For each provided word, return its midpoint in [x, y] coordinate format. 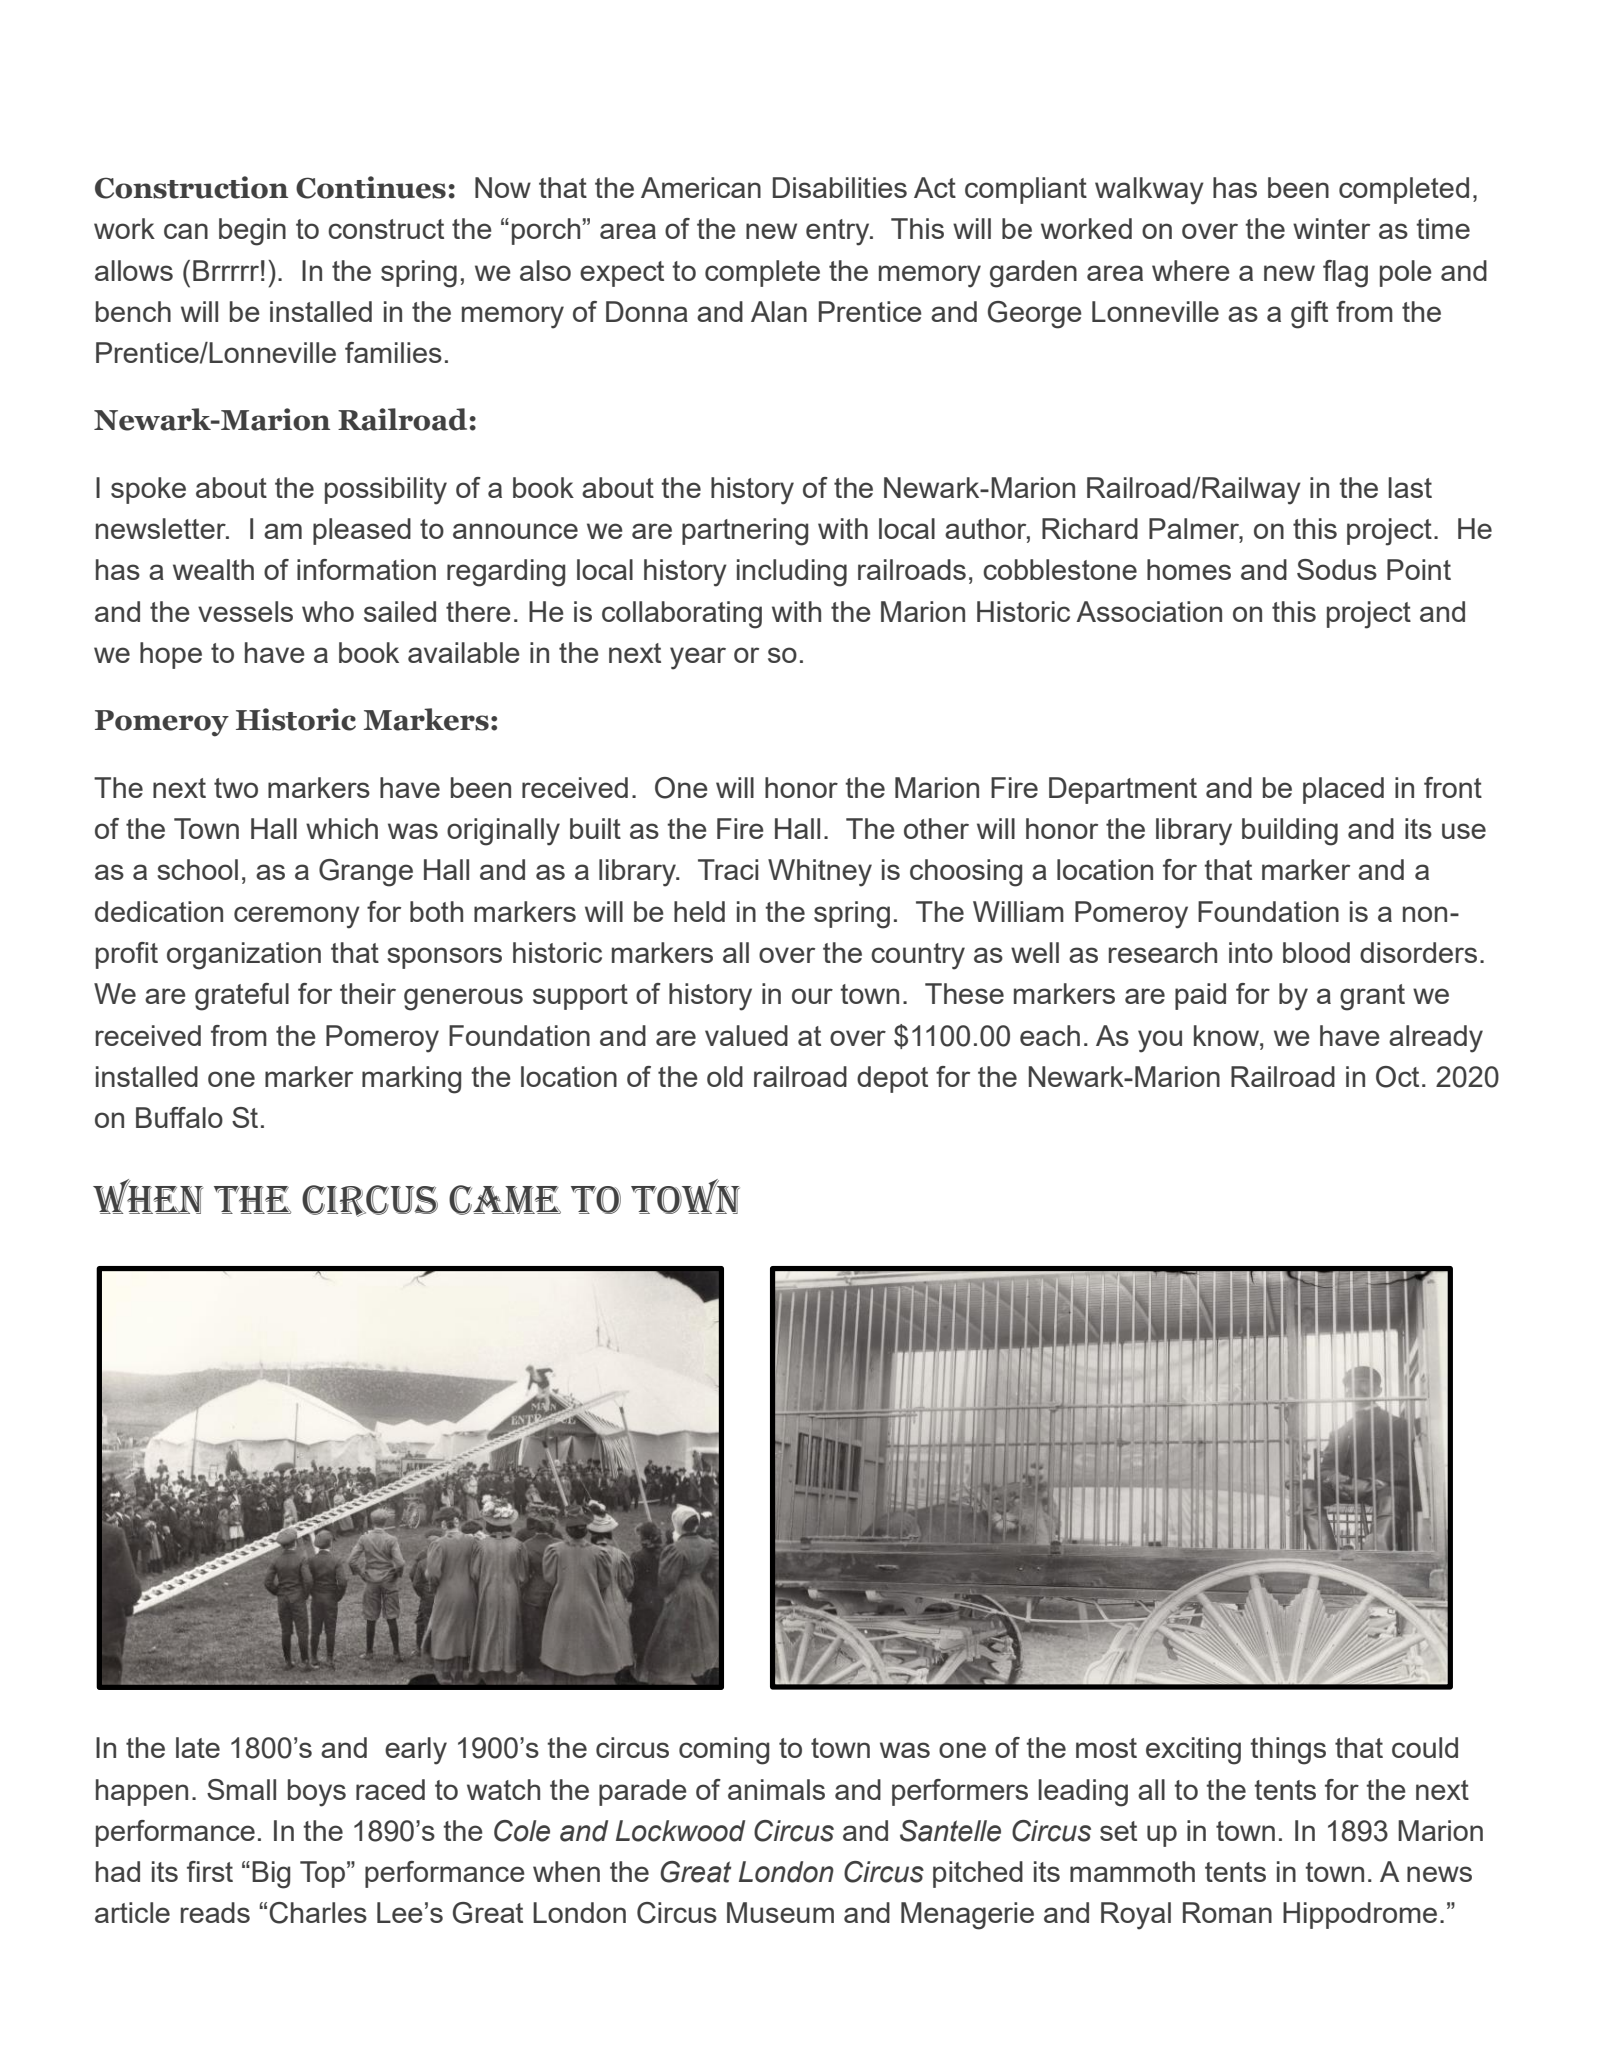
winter [1331, 228]
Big [271, 1875]
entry [839, 232]
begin [252, 232]
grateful [242, 997]
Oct [1397, 1077]
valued [746, 1035]
